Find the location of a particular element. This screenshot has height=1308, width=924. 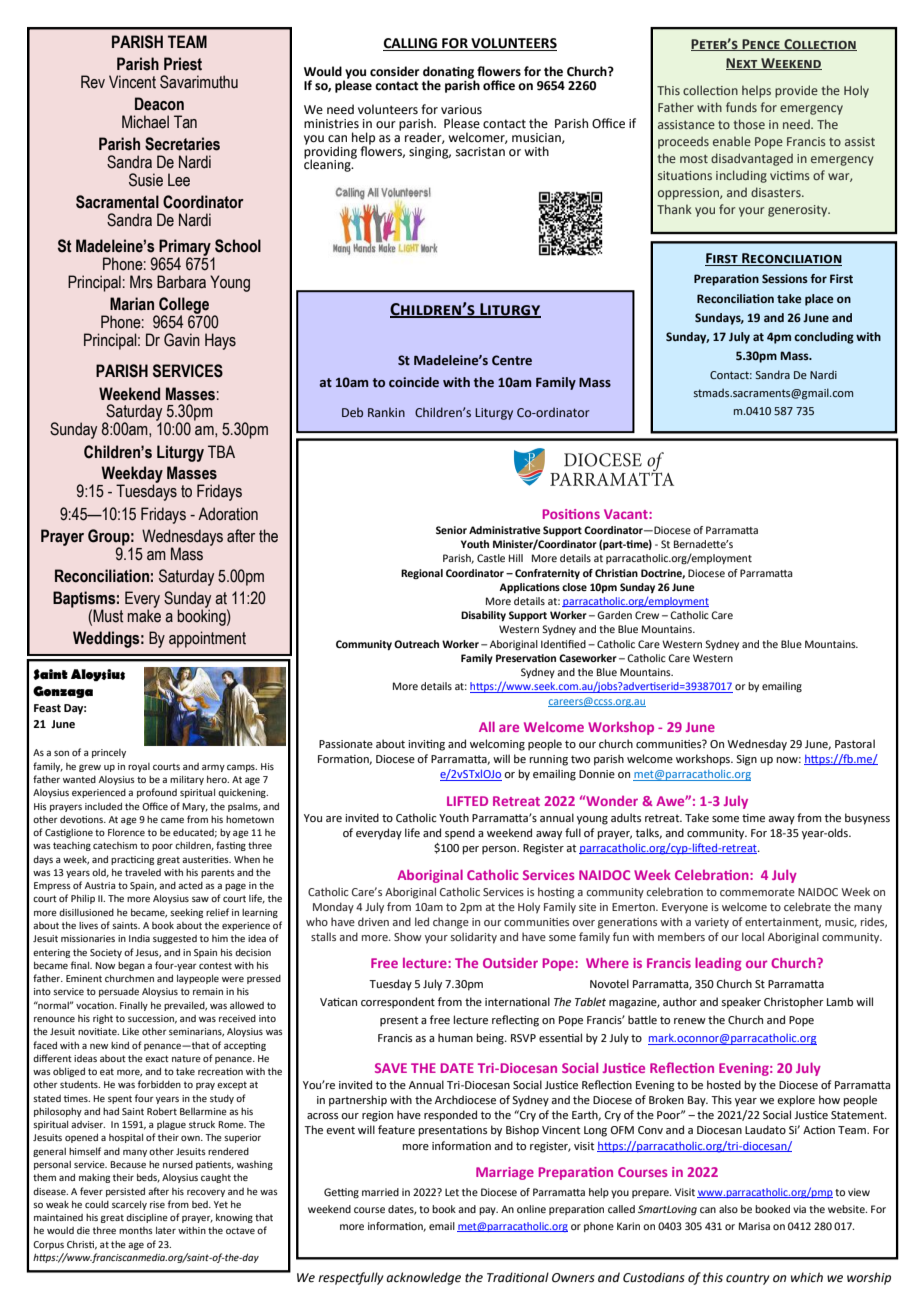

Outreach is located at coordinates (416, 644).
